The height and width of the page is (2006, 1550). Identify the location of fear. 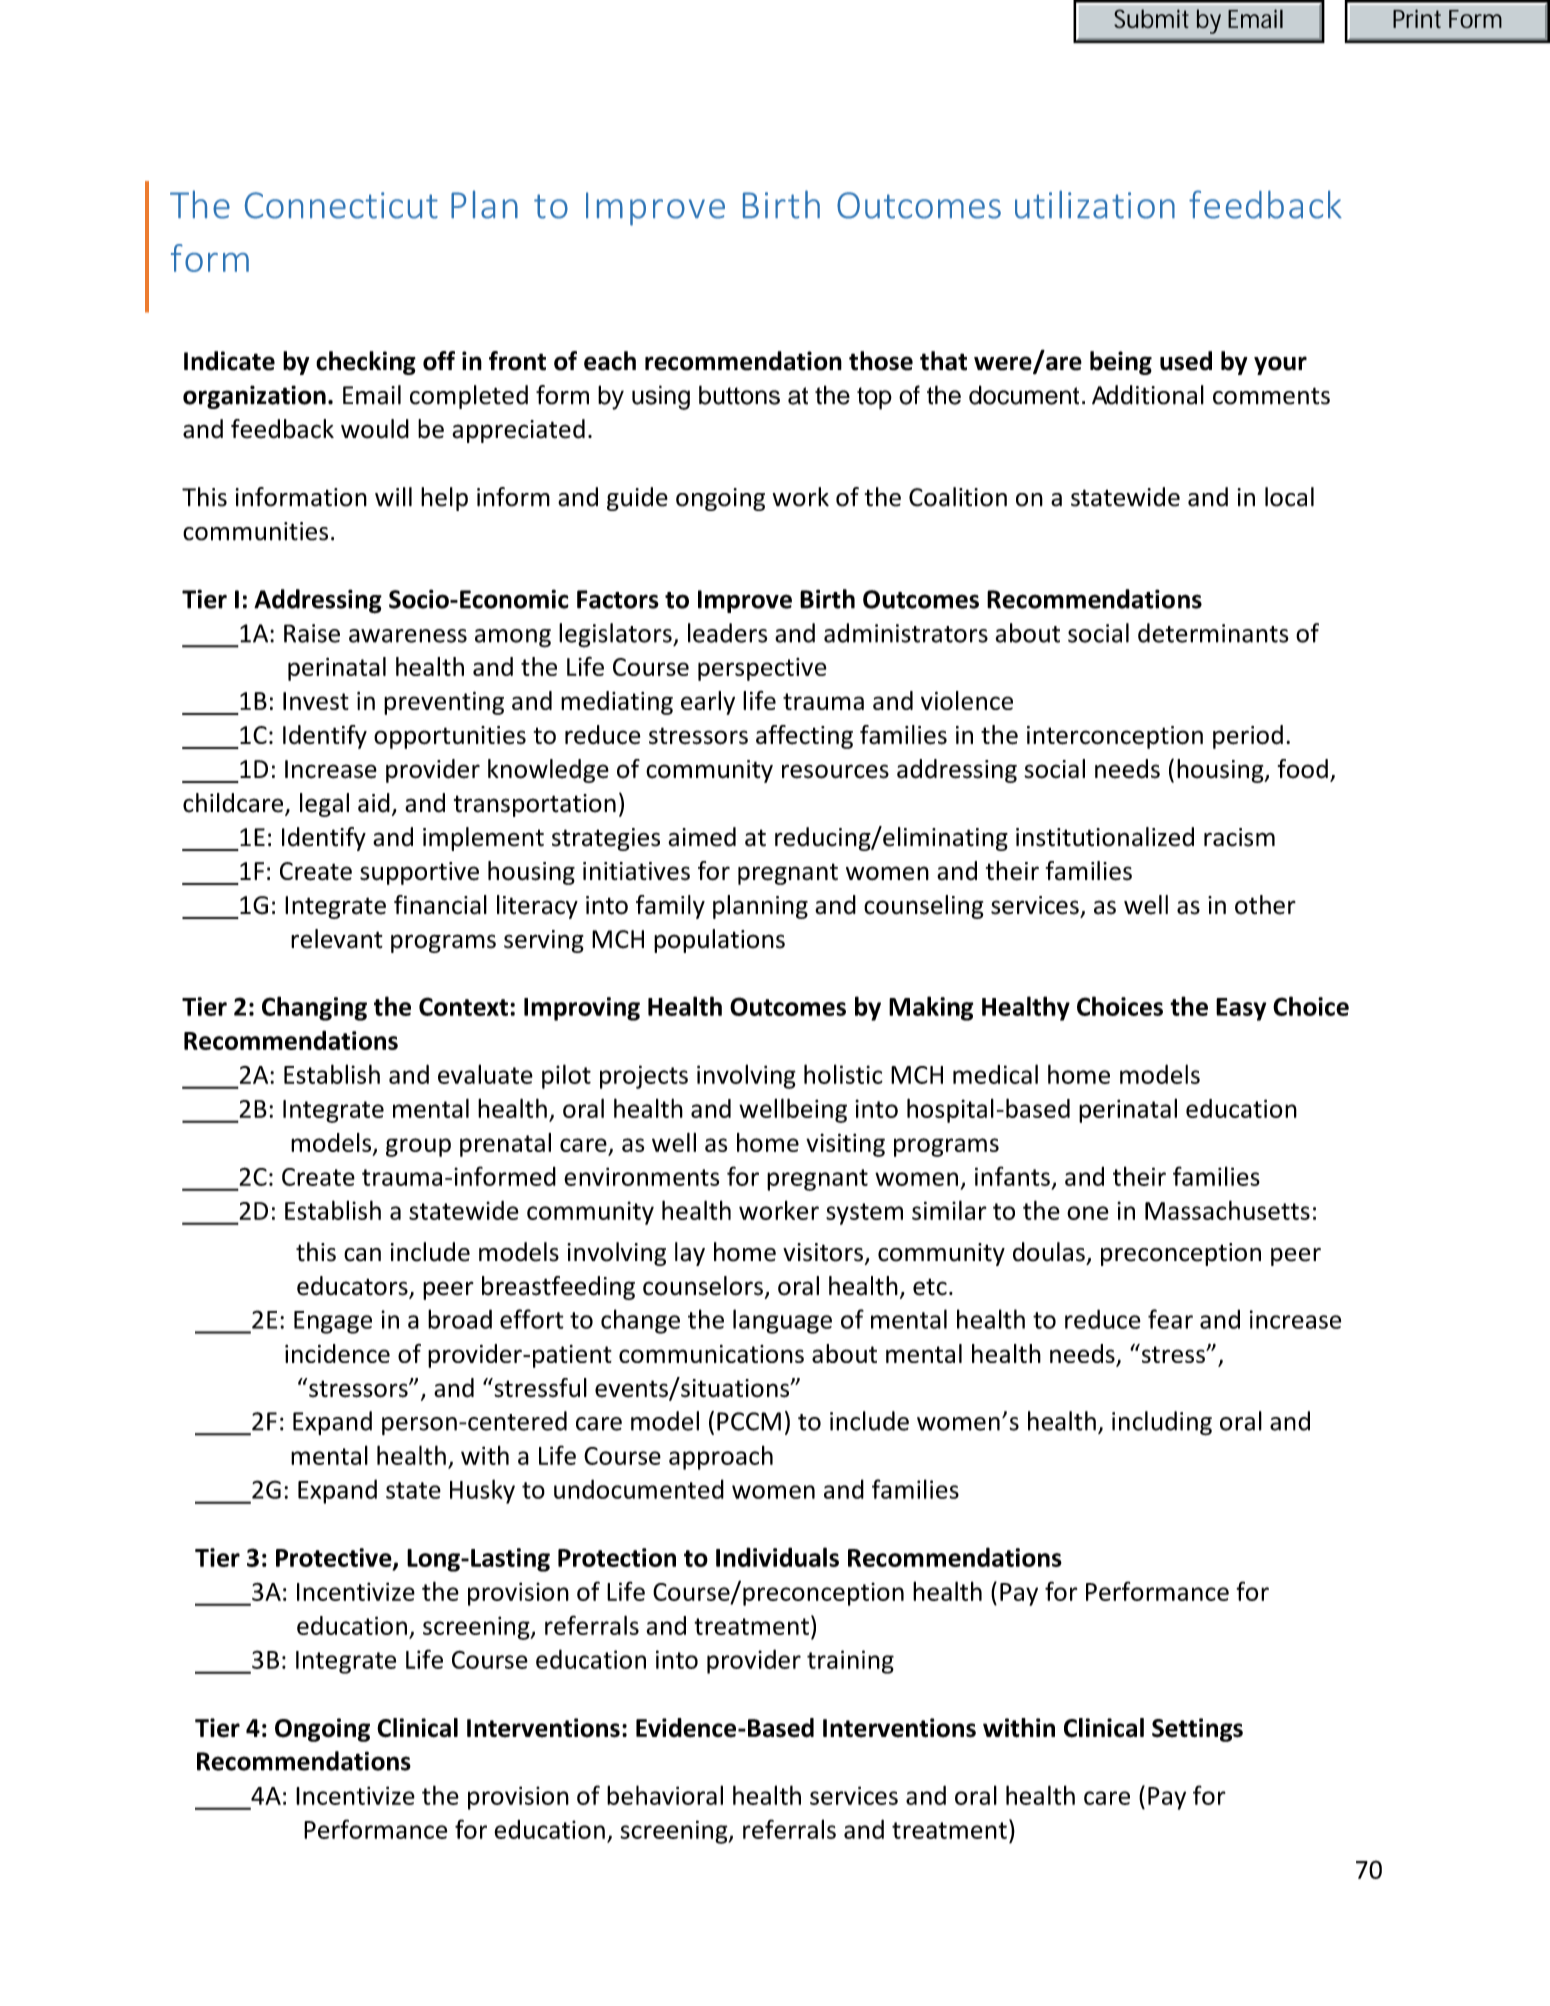
(1170, 1319).
